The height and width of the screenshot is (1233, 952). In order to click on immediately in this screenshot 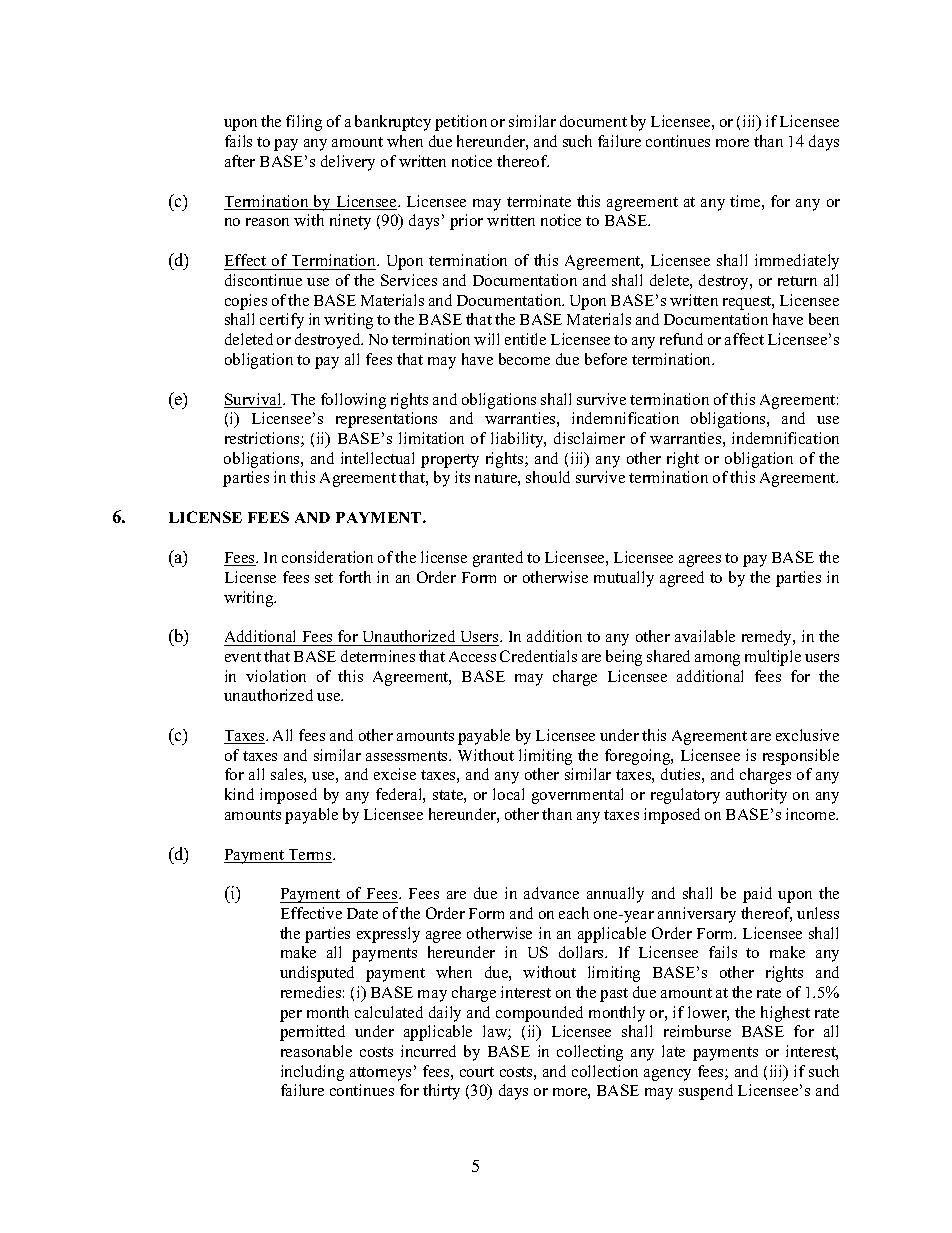, I will do `click(797, 262)`.
